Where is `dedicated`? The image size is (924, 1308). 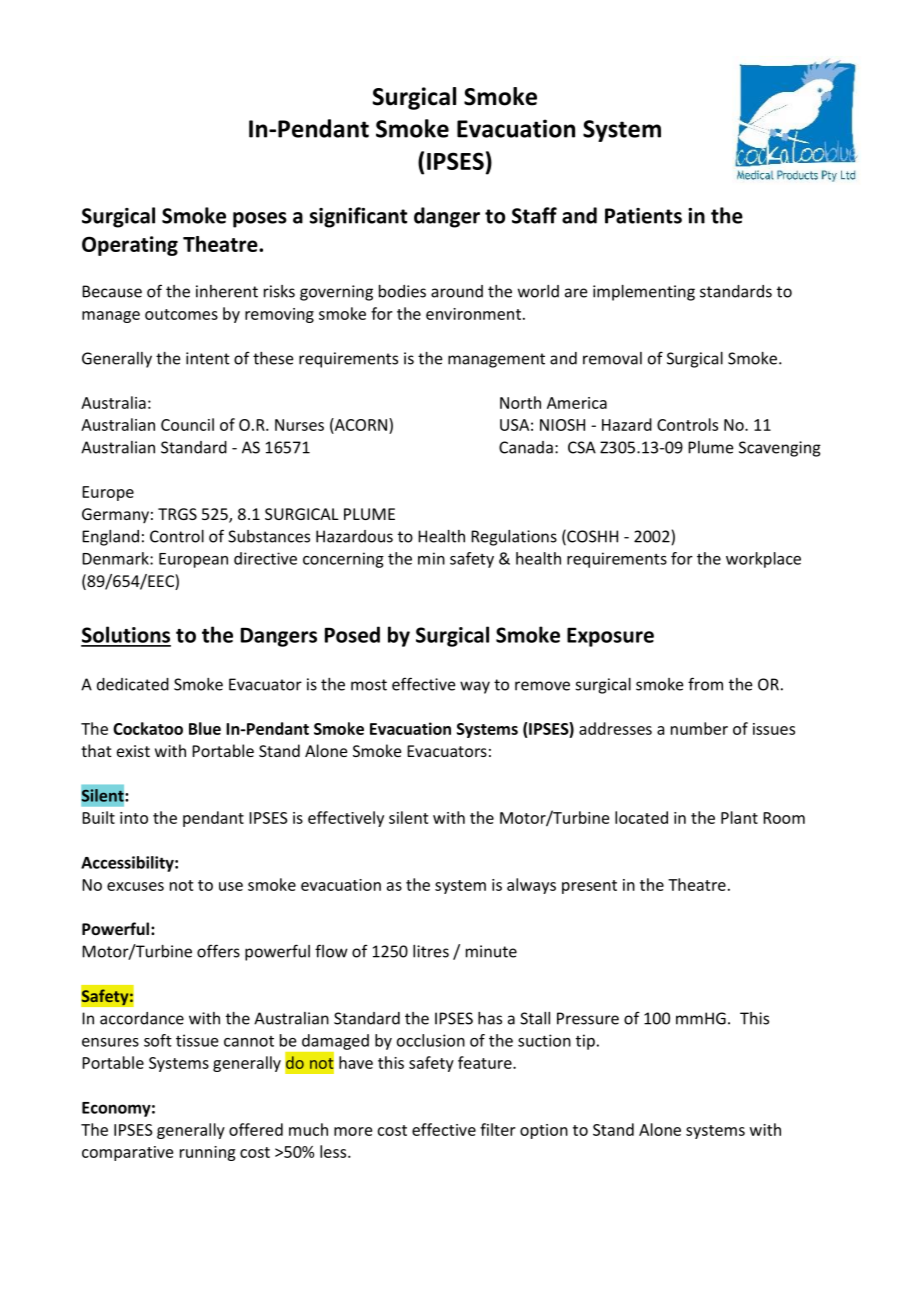
dedicated is located at coordinates (133, 684).
